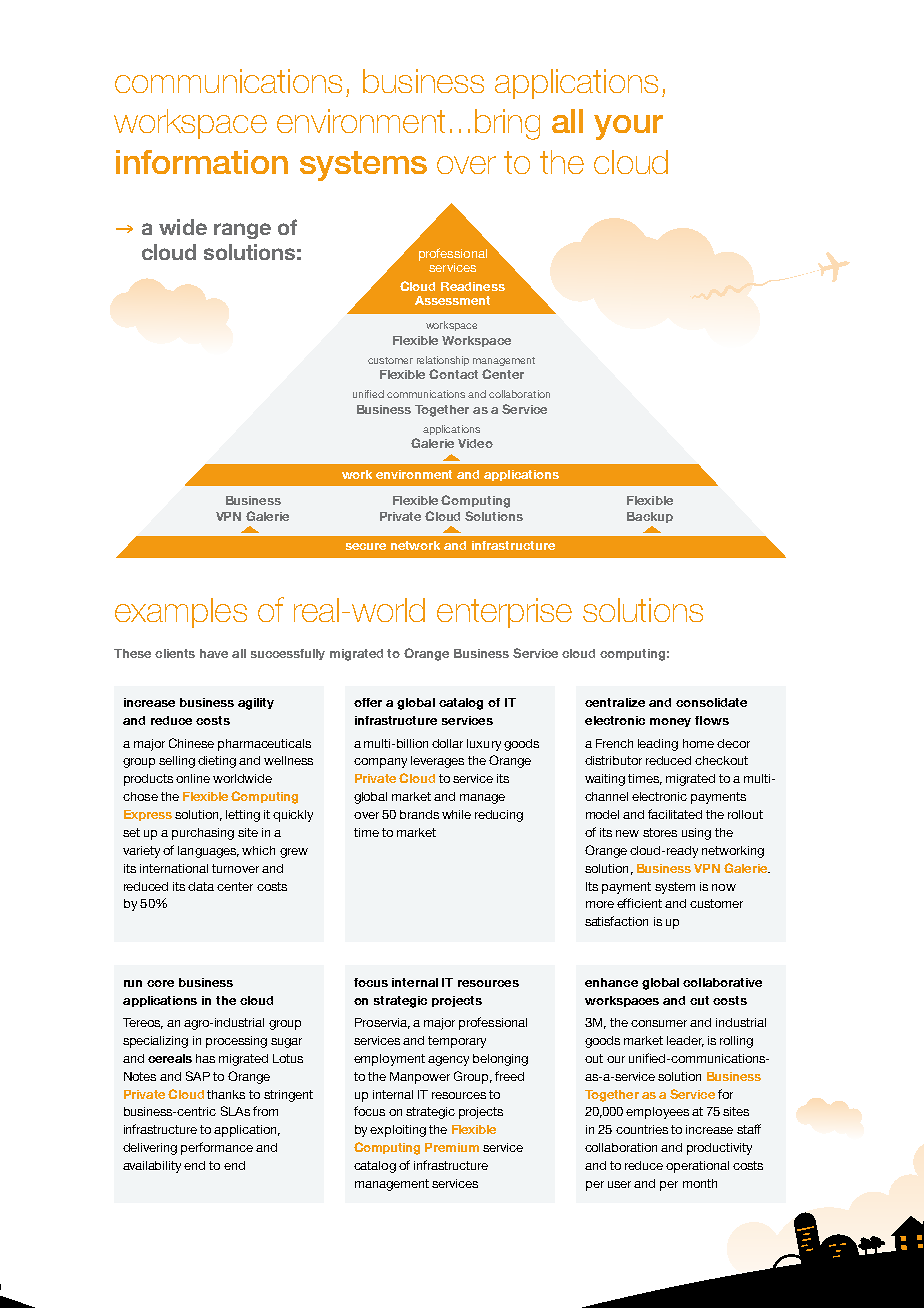 The width and height of the screenshot is (924, 1308). What do you see at coordinates (160, 983) in the screenshot?
I see `core` at bounding box center [160, 983].
